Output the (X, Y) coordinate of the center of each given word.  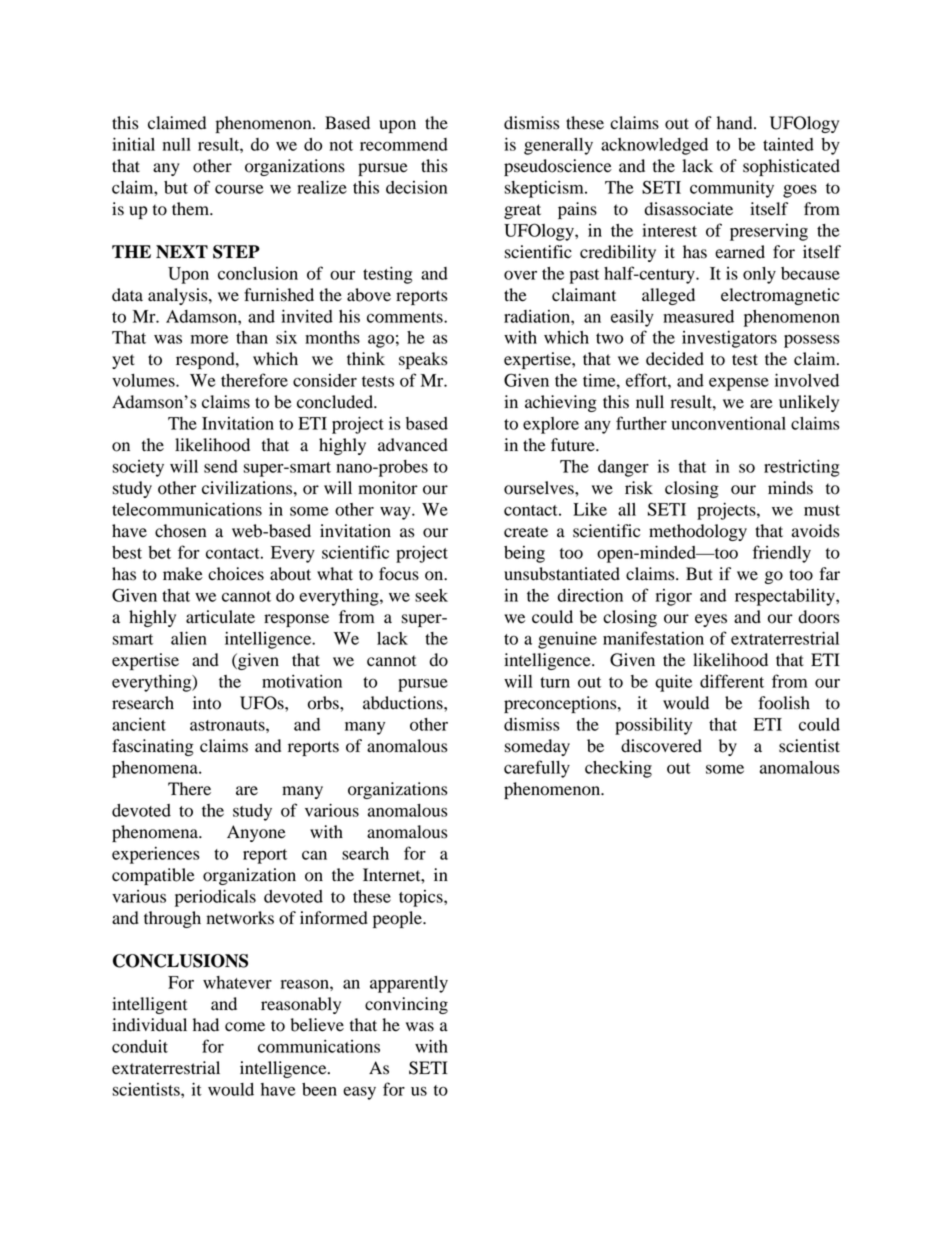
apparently (409, 984)
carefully (537, 769)
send (221, 466)
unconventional (728, 423)
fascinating (153, 747)
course (239, 189)
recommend (404, 144)
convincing (406, 1005)
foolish (784, 703)
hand (736, 123)
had (206, 1025)
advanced (413, 445)
